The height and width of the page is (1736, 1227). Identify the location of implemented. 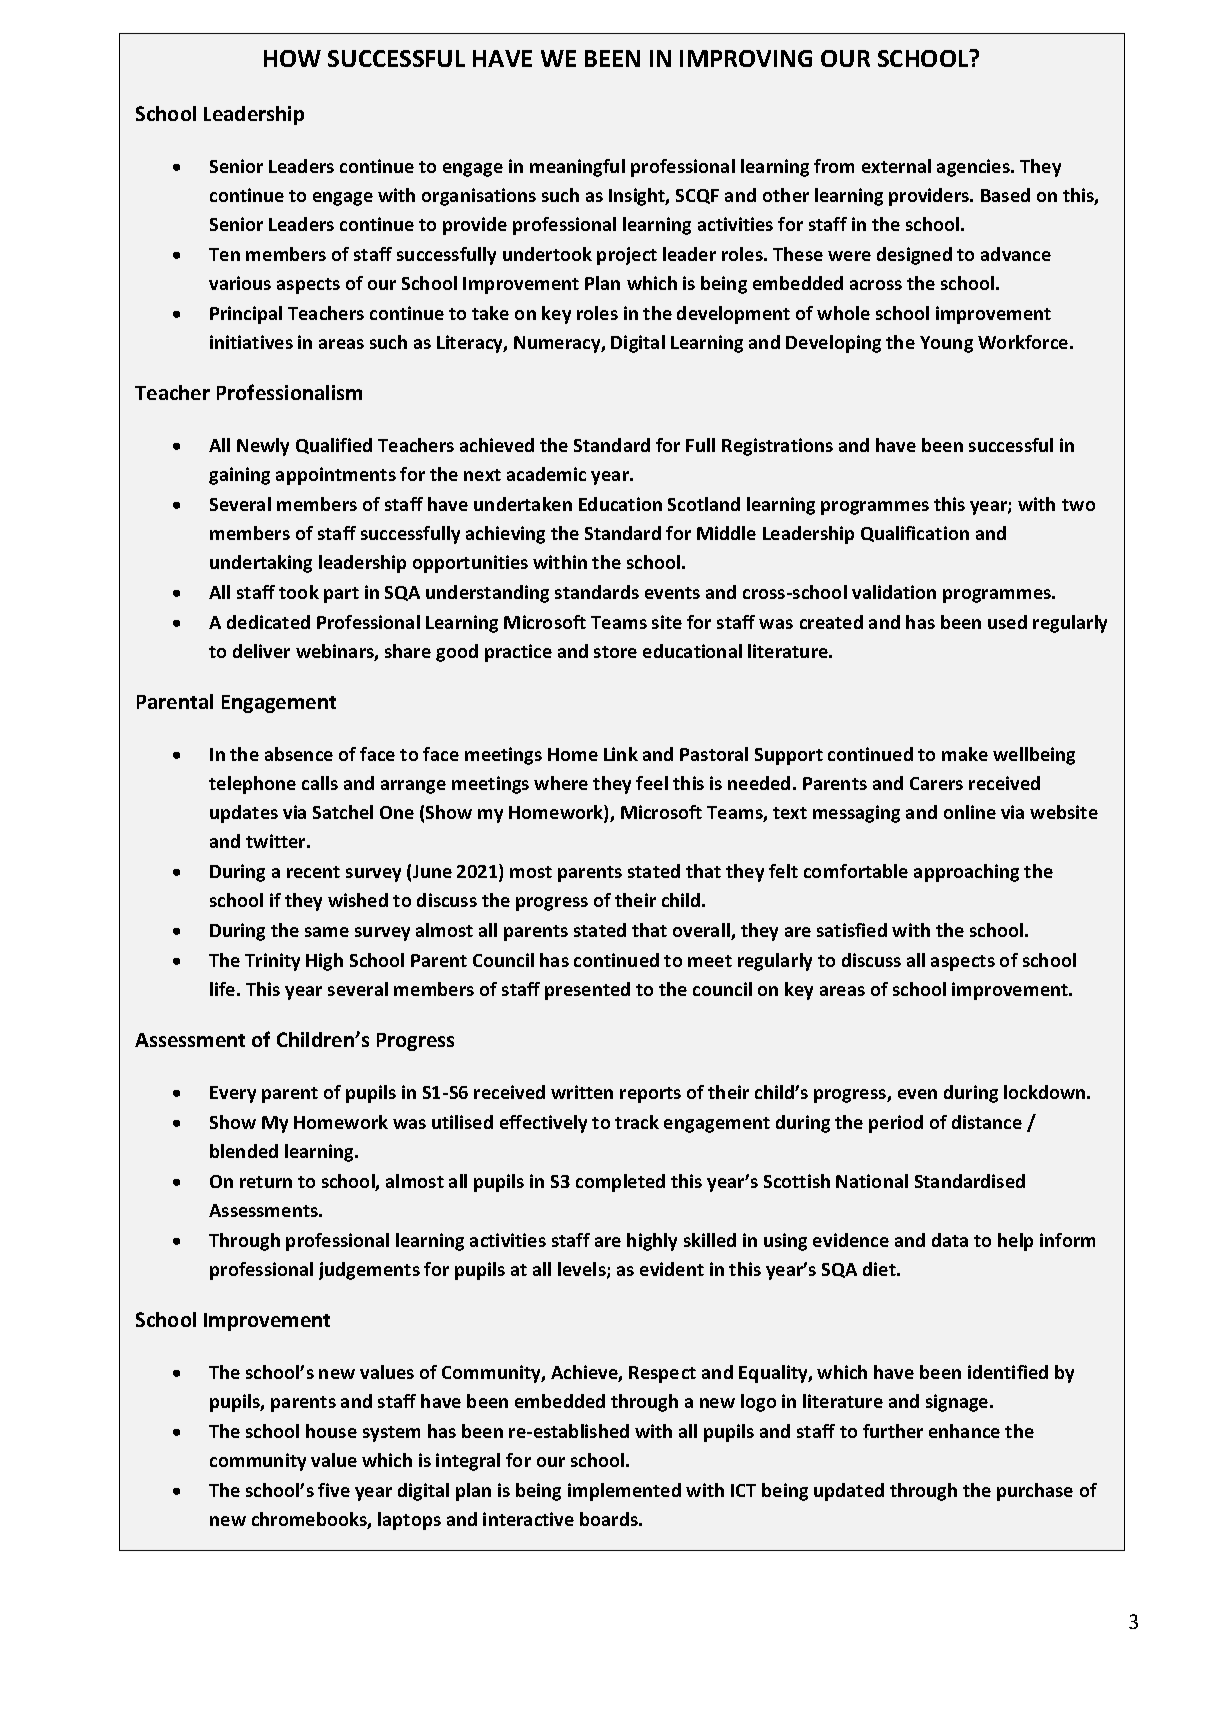
(624, 1492).
